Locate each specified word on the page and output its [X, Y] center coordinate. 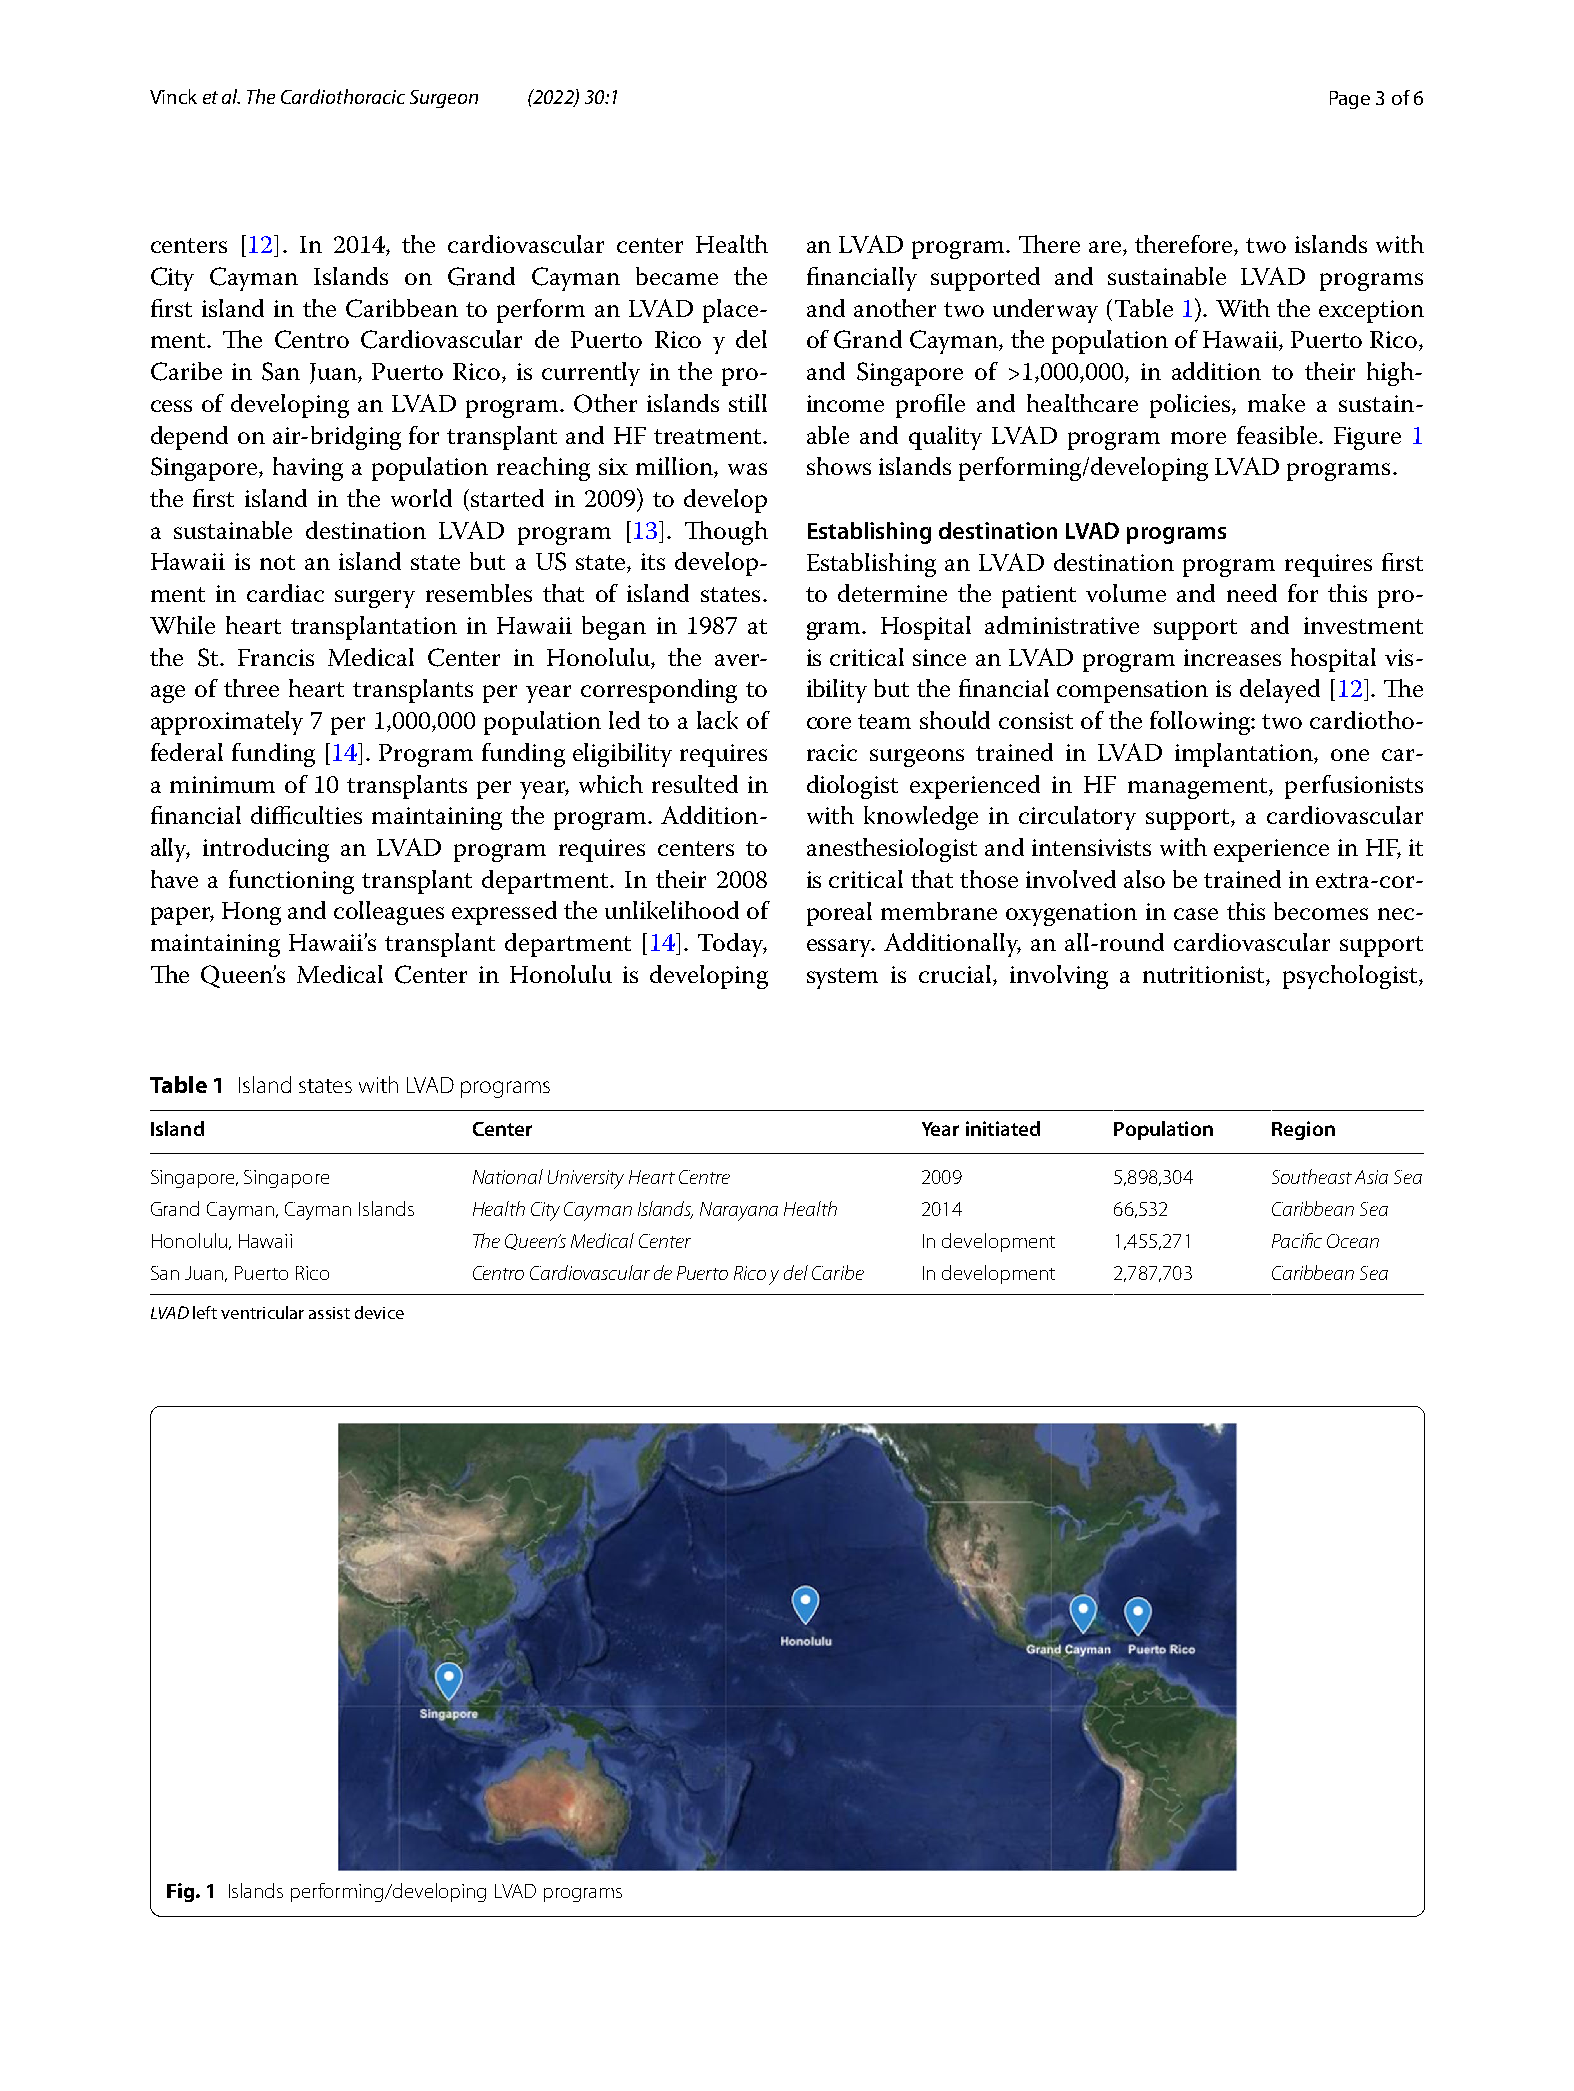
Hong [251, 913]
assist [329, 1313]
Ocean [1353, 1241]
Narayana [739, 1211]
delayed [1280, 691]
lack [717, 720]
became [677, 276]
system [842, 978]
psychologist [1351, 977]
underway [1045, 311]
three [251, 688]
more [1198, 438]
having [308, 469]
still [748, 403]
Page [1350, 100]
